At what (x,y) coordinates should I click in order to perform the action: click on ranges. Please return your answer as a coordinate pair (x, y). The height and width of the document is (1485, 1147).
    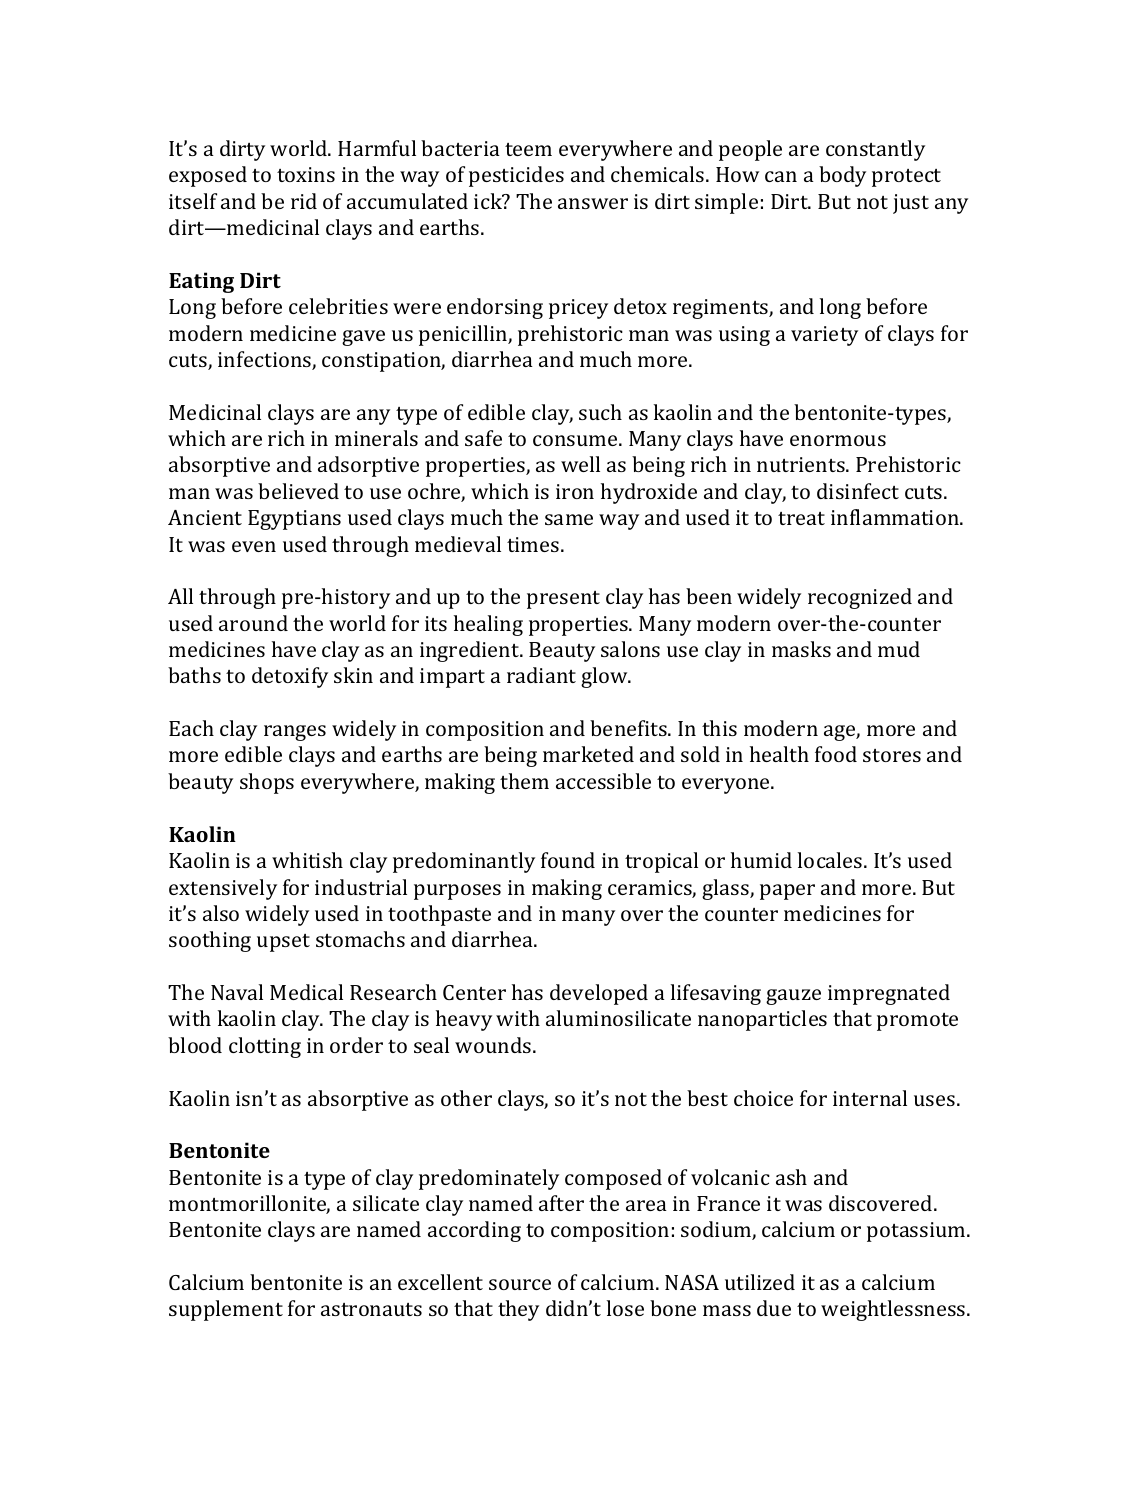
    Looking at the image, I should click on (295, 733).
